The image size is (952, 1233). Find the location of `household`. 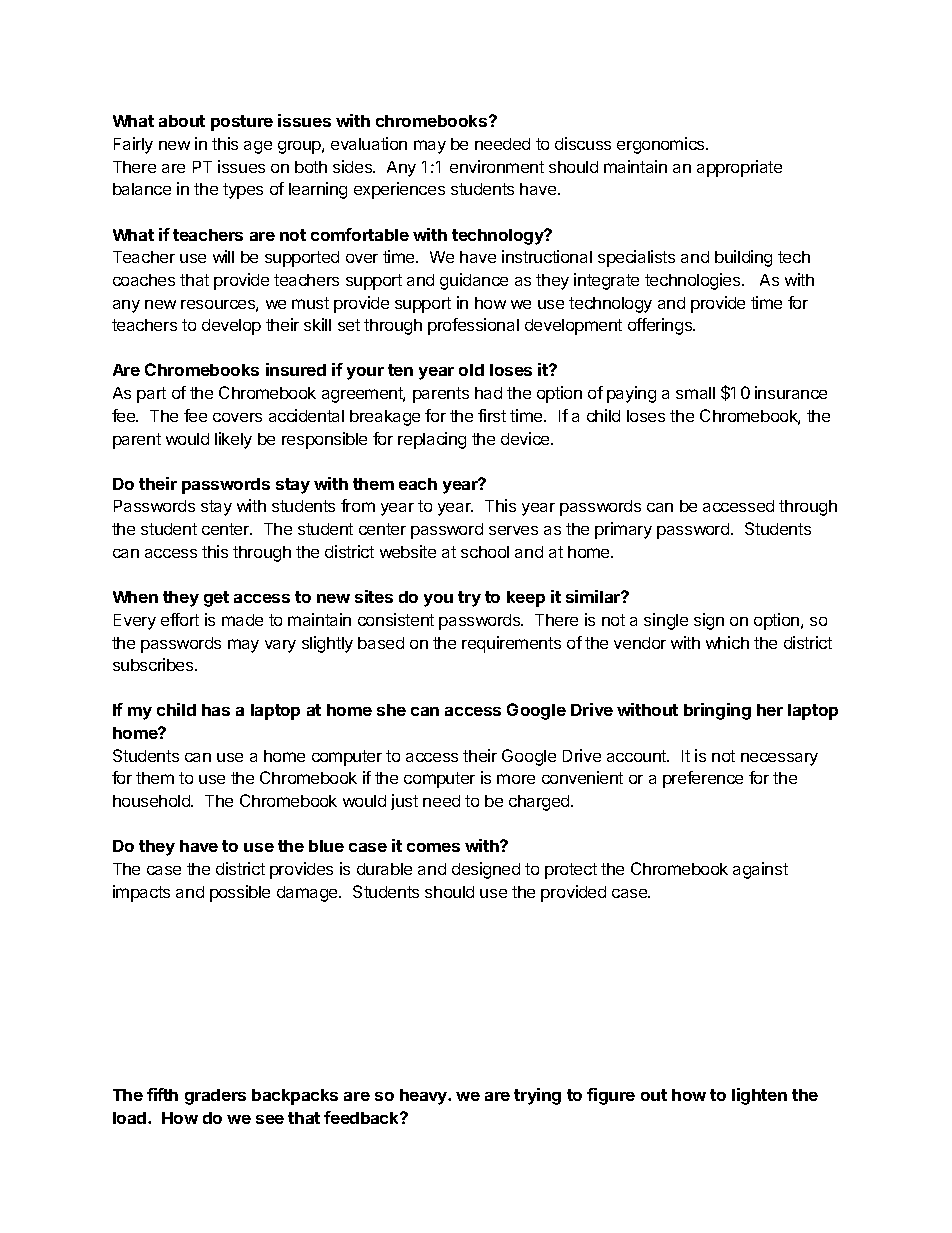

household is located at coordinates (152, 801).
